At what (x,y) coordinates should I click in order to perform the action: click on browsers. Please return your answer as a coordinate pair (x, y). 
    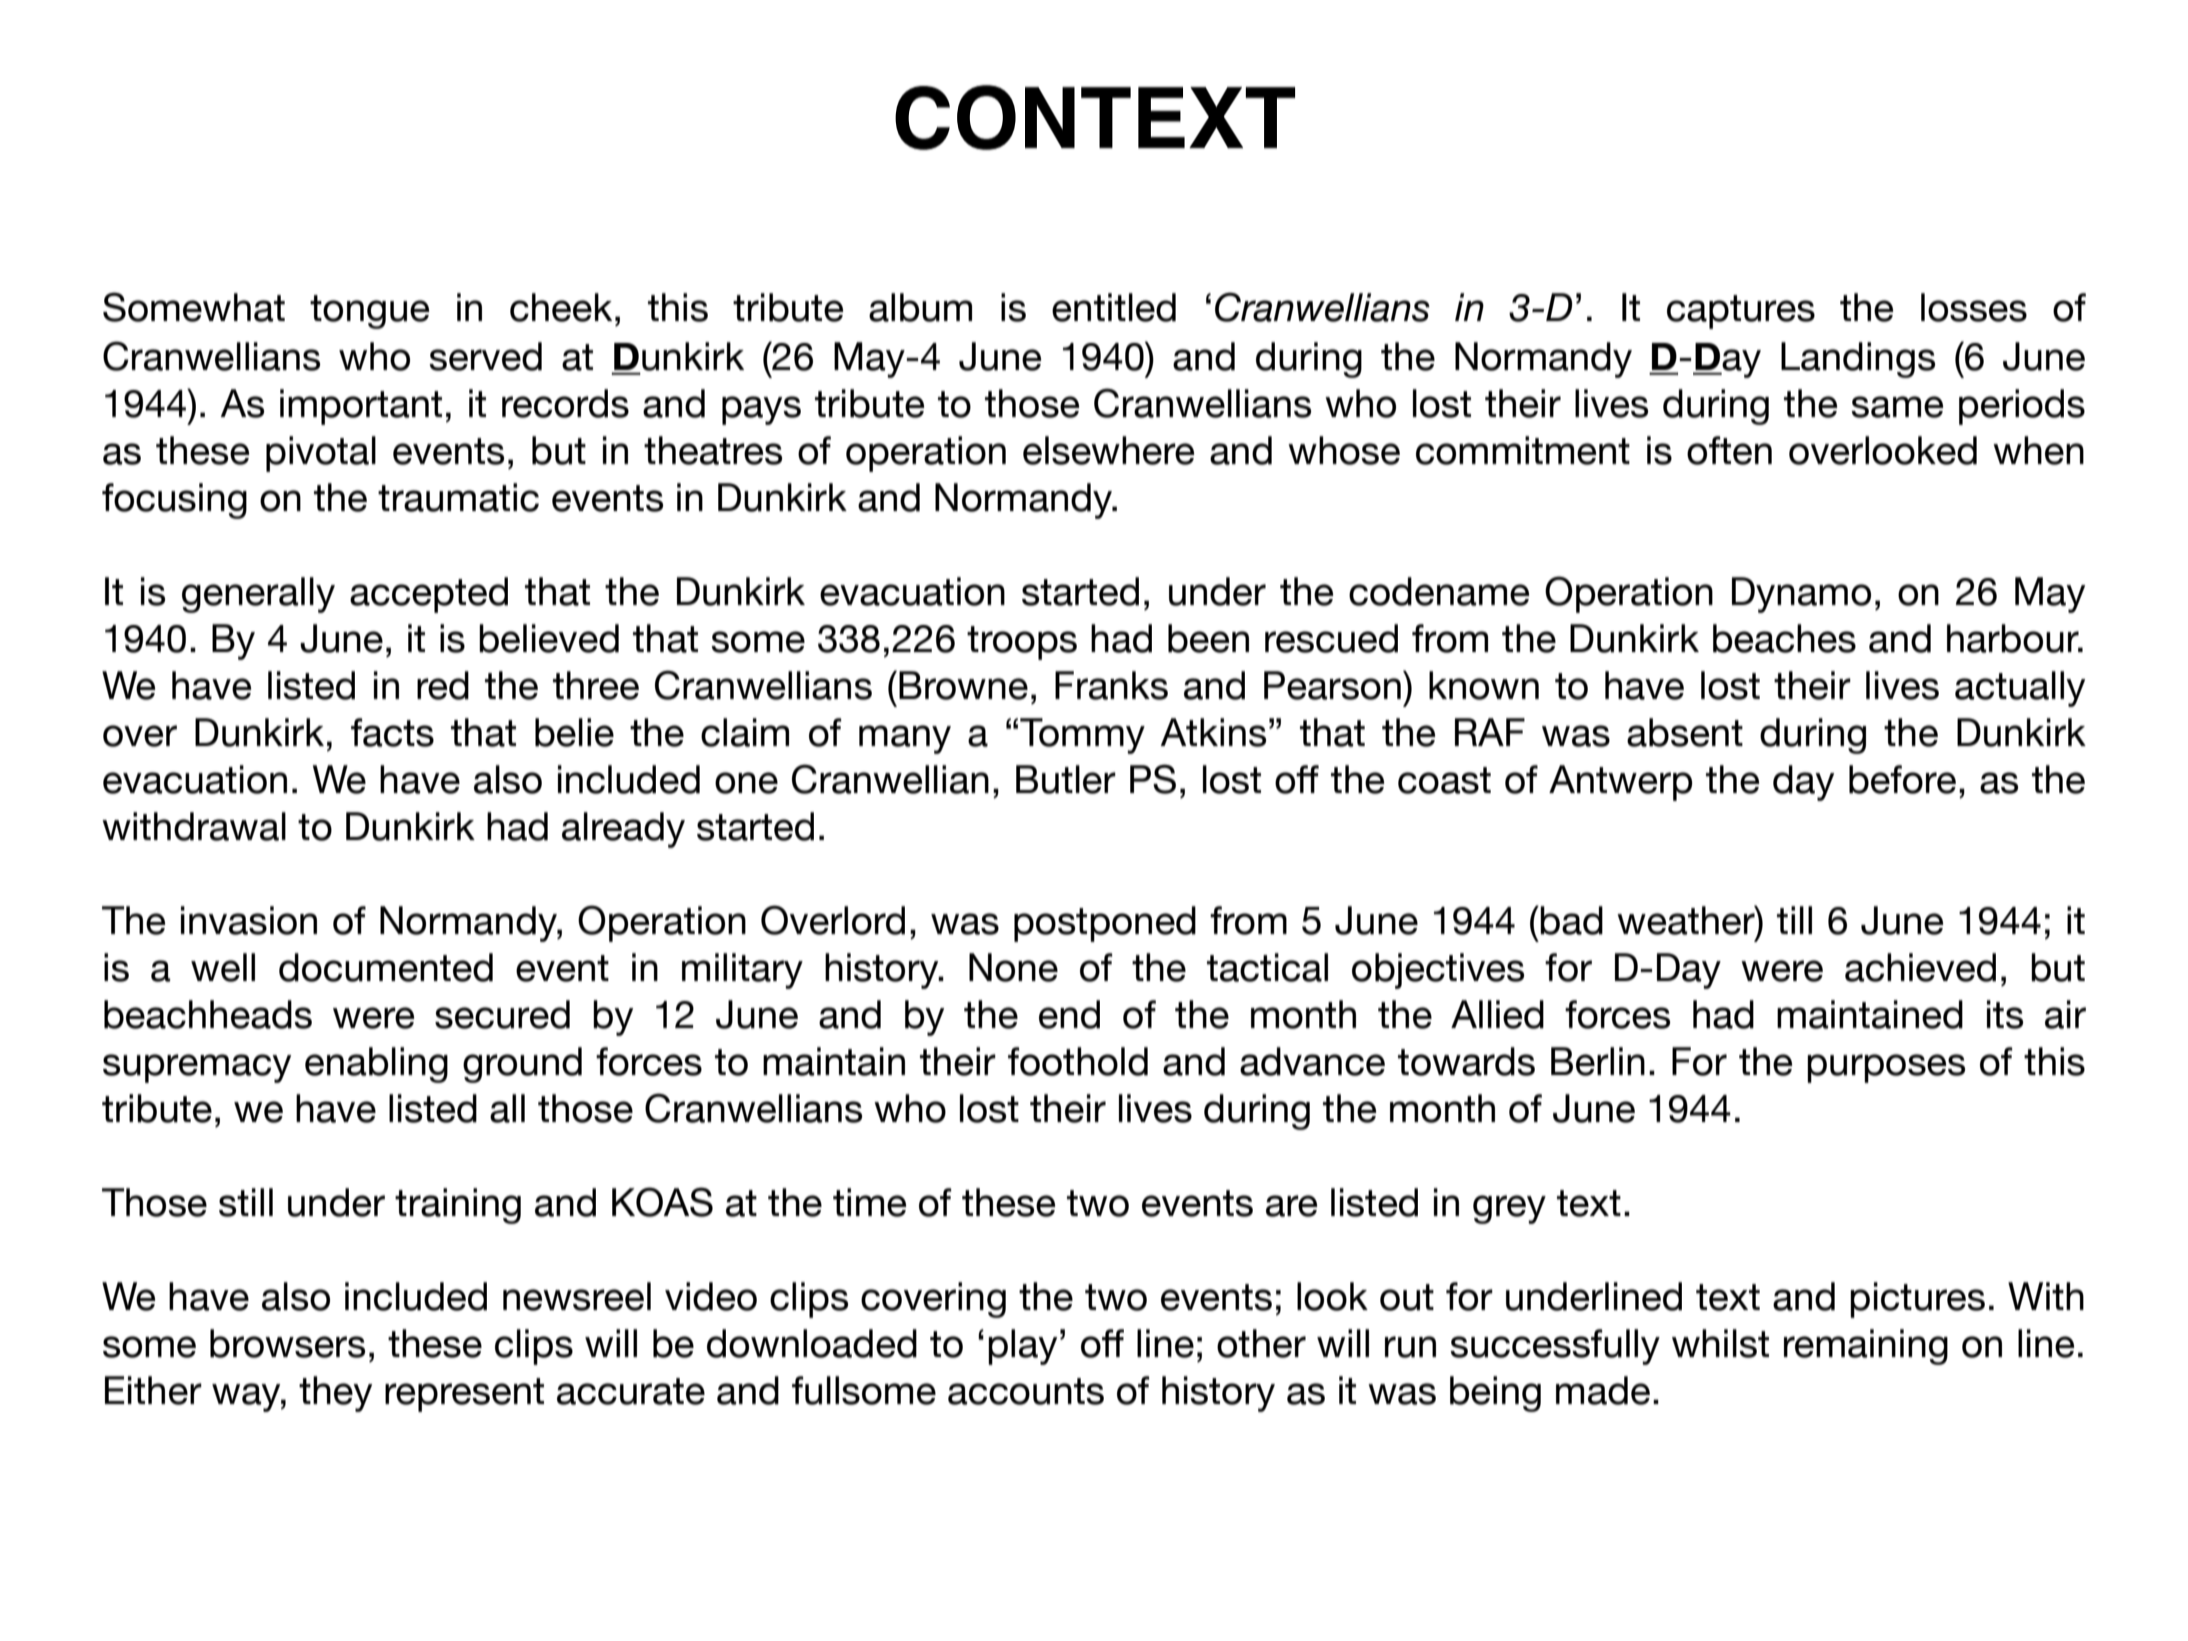
    Looking at the image, I should click on (287, 1343).
